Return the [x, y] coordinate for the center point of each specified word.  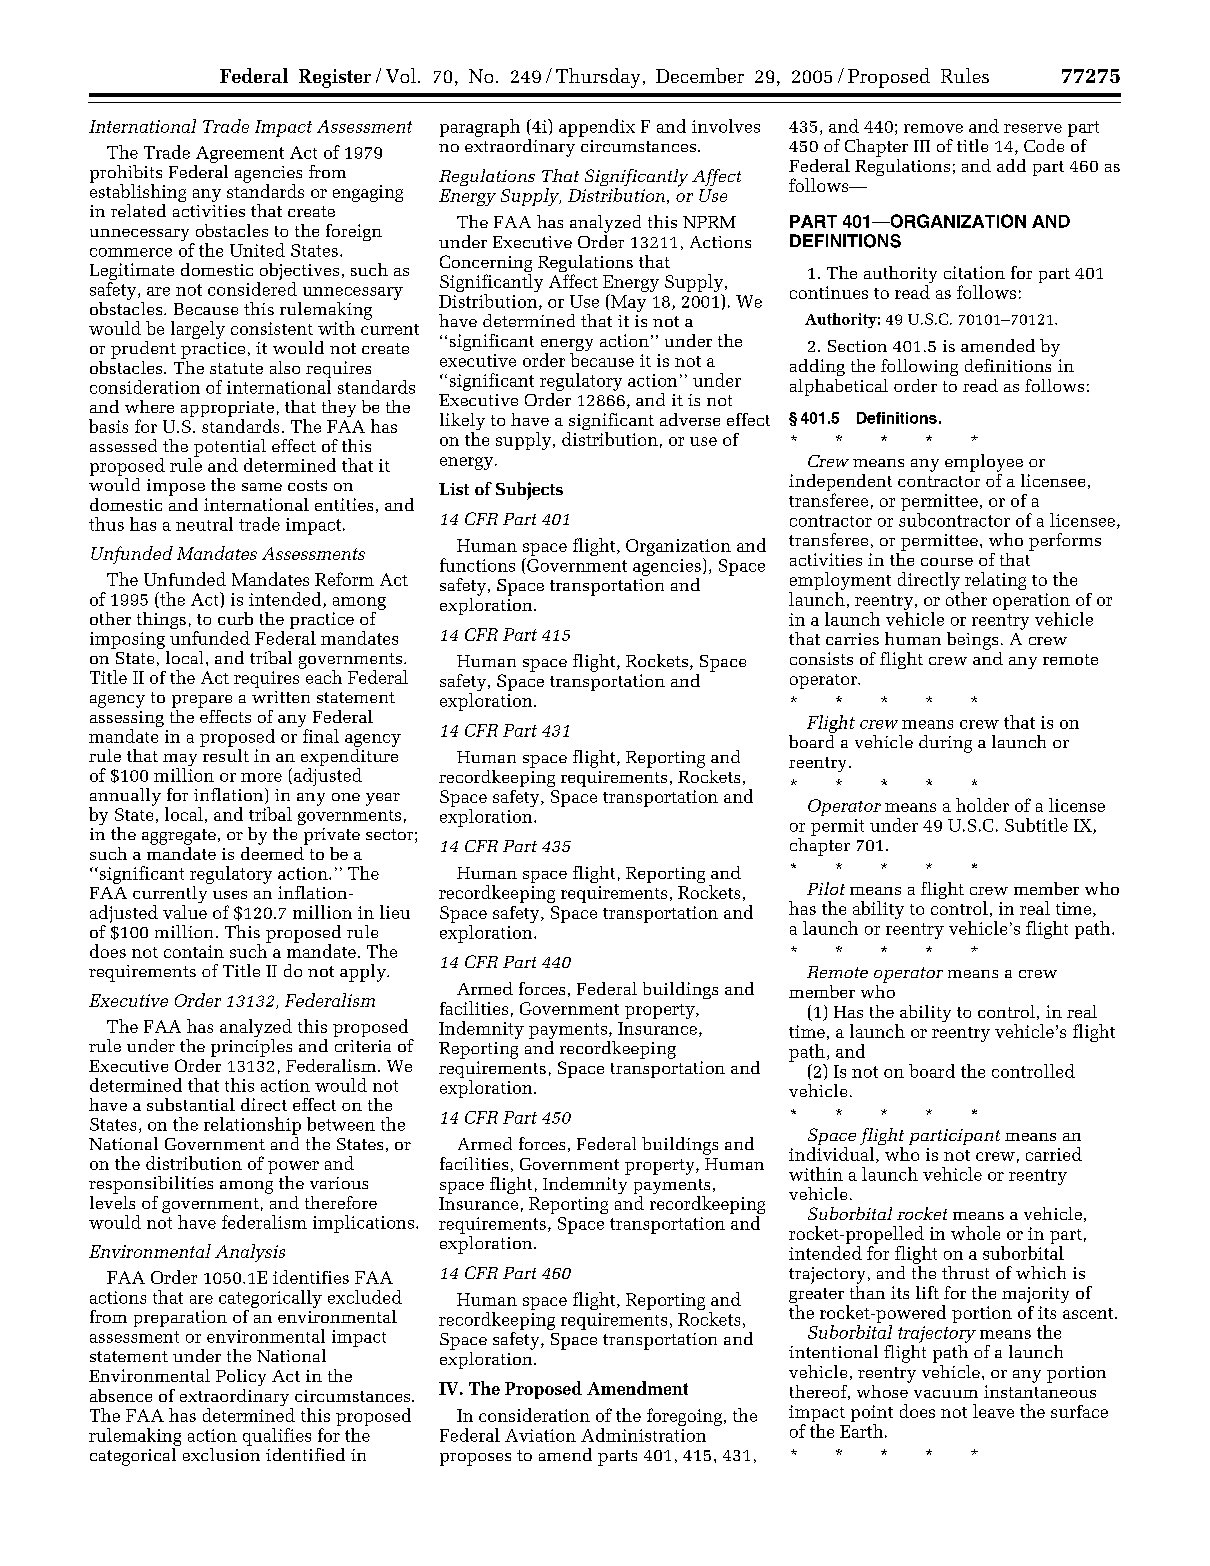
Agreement [240, 154]
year [383, 799]
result [224, 754]
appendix [597, 128]
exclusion [221, 1453]
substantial [191, 1104]
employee [984, 463]
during [945, 744]
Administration [643, 1435]
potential [230, 449]
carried [1054, 1154]
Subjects [529, 491]
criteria [363, 1046]
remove [933, 128]
